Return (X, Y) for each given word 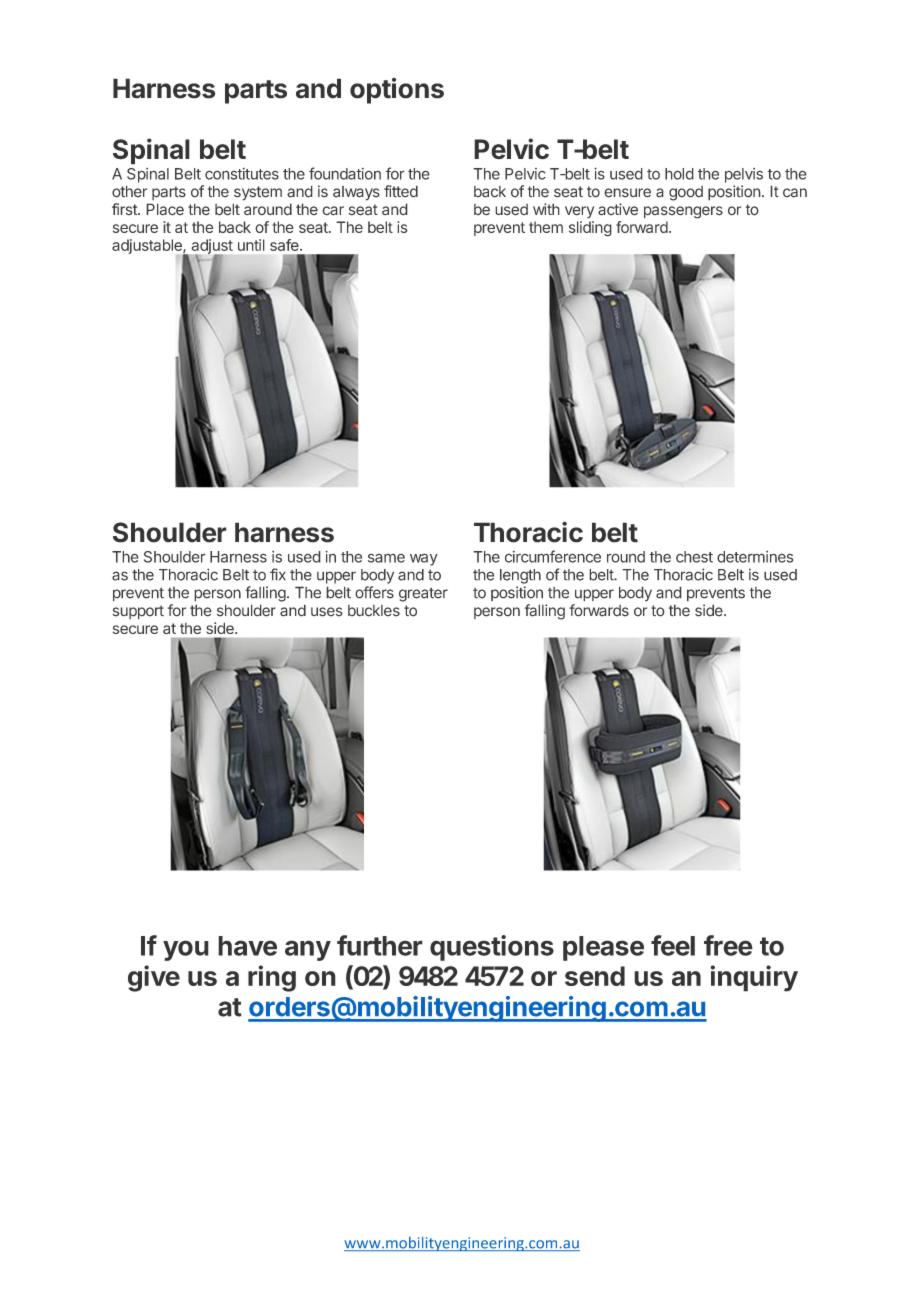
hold (679, 174)
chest (694, 557)
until (251, 245)
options (397, 91)
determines (755, 557)
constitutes (242, 174)
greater (423, 594)
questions (492, 948)
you (186, 950)
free (728, 945)
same (386, 558)
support (138, 612)
